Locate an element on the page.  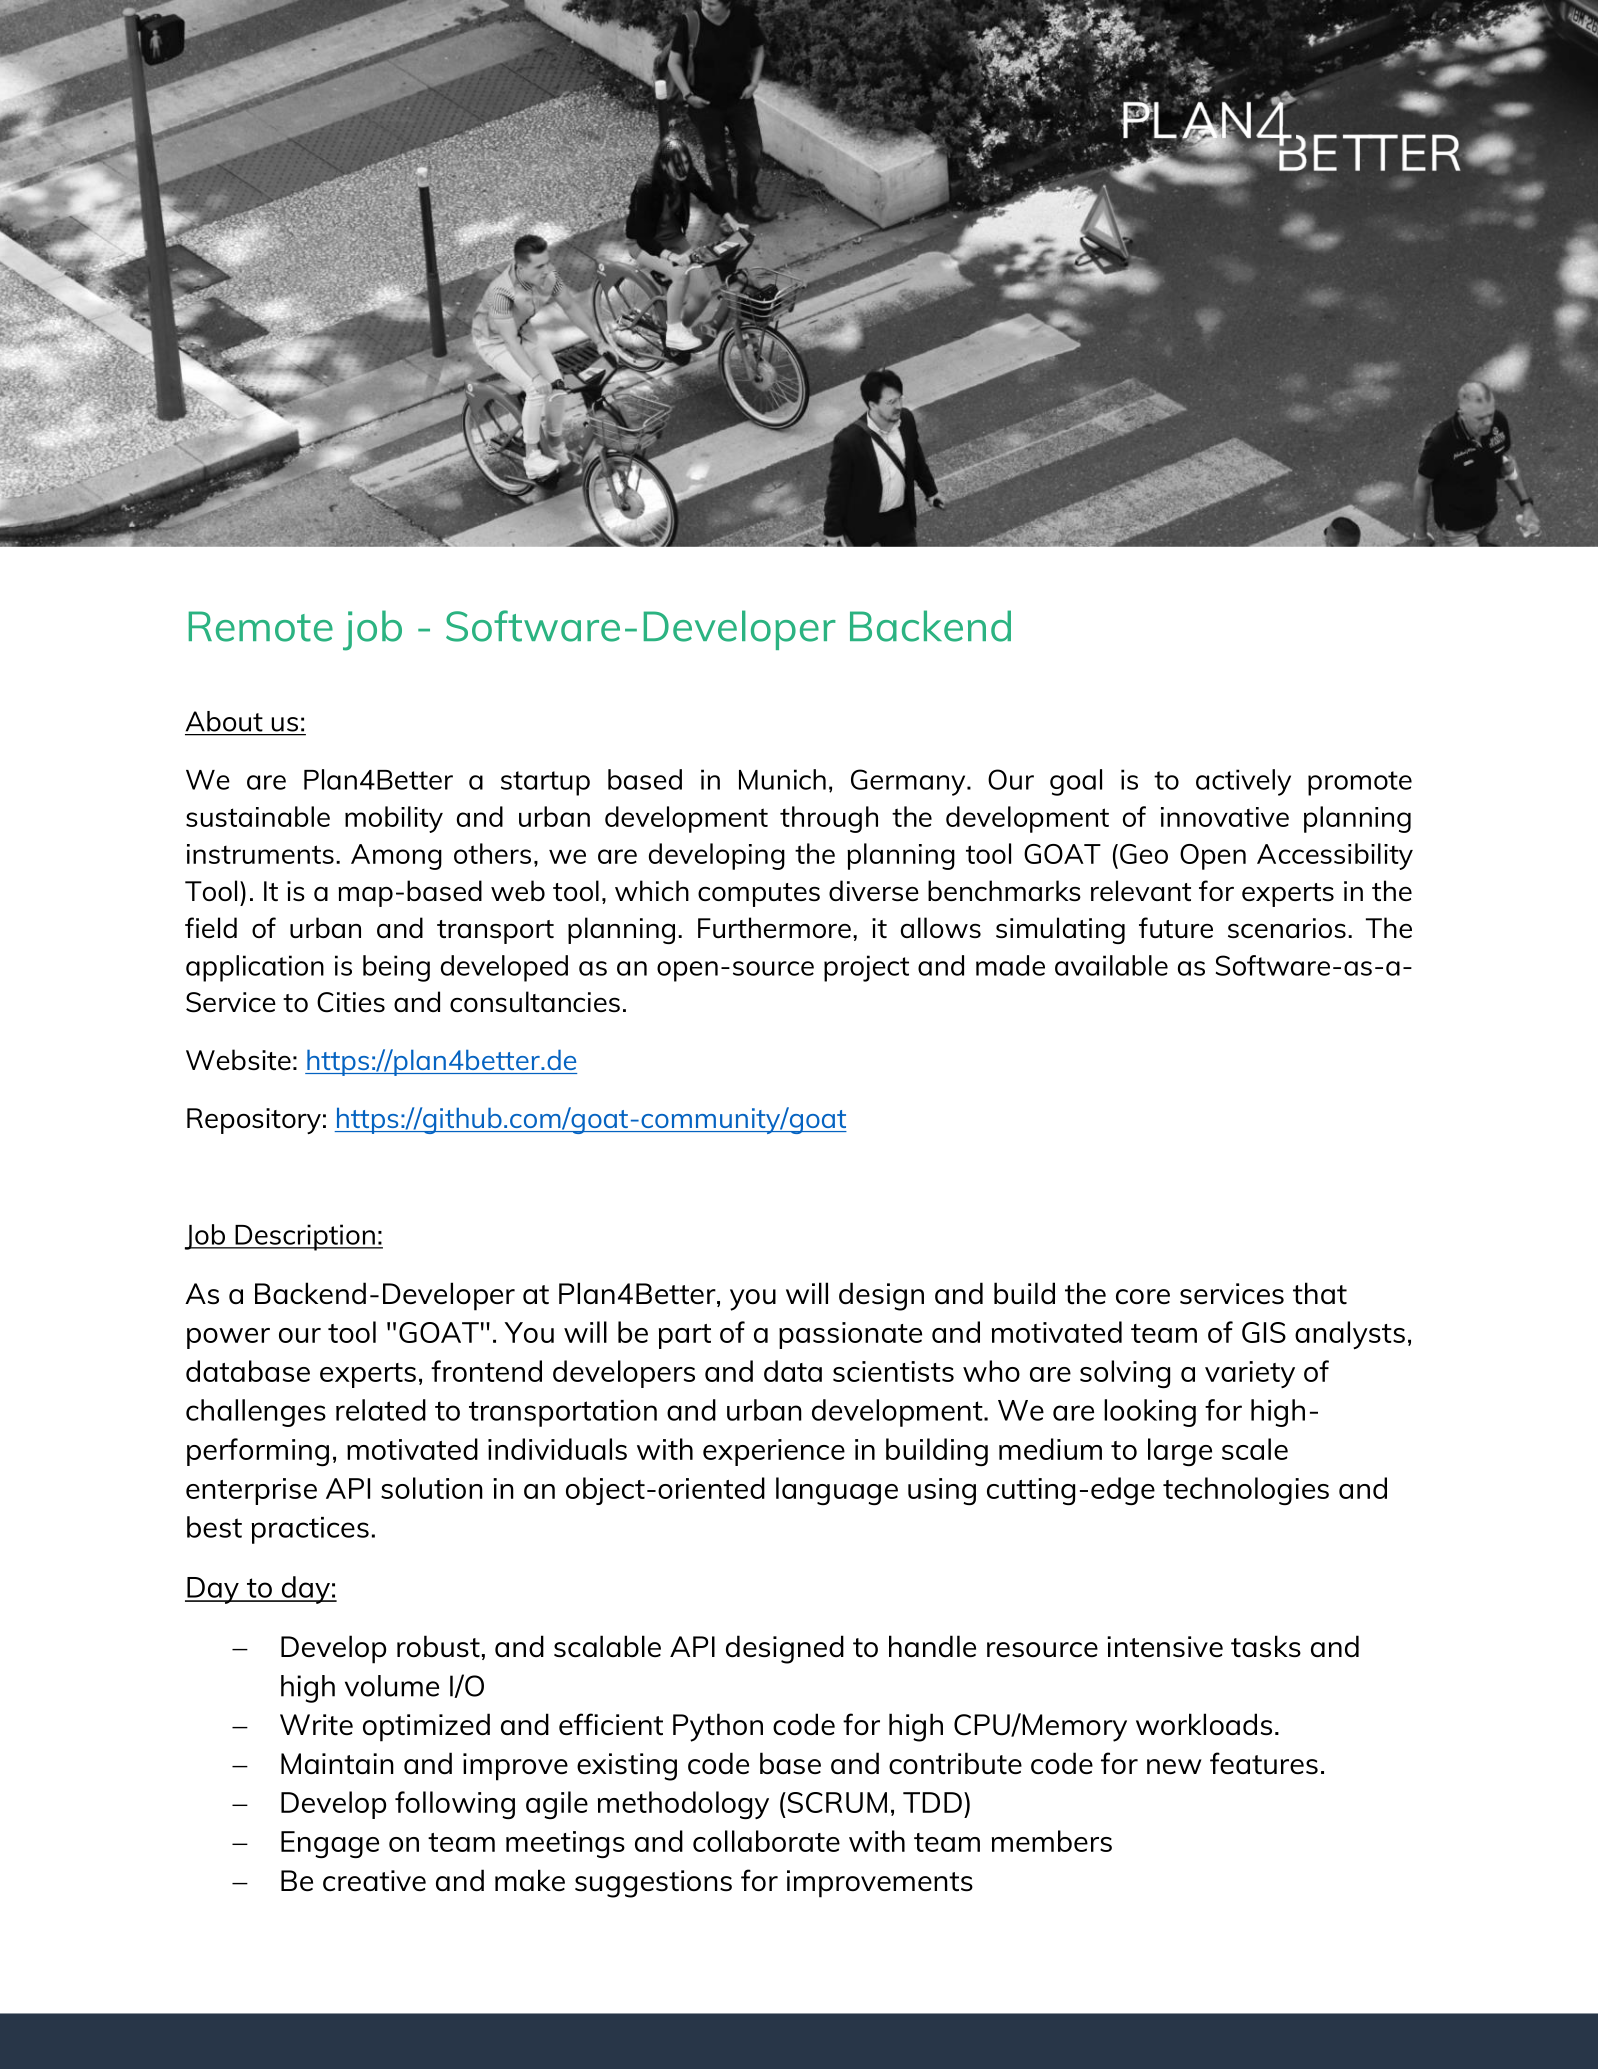
Among is located at coordinates (396, 857).
